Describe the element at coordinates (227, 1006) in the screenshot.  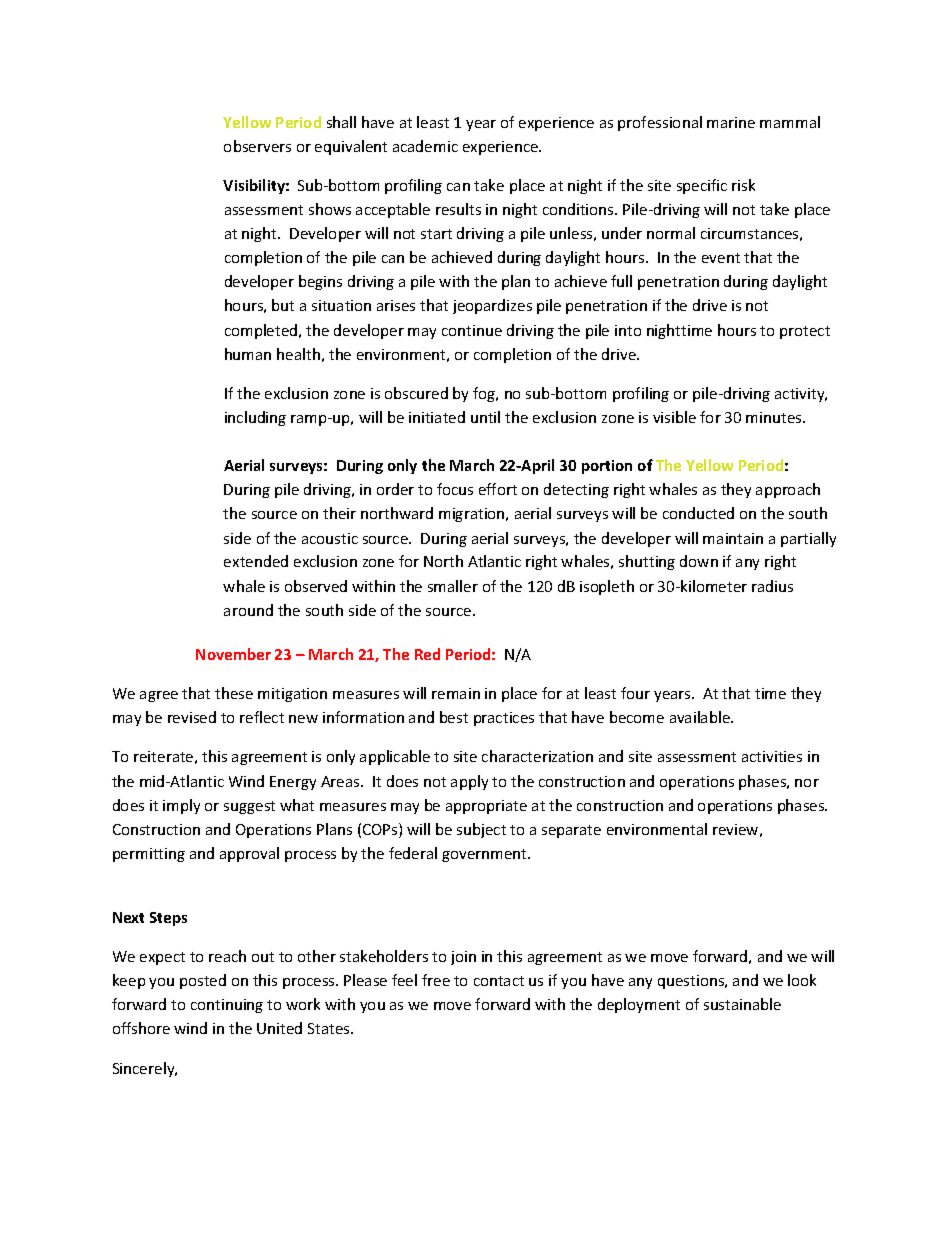
I see `continuing` at that location.
